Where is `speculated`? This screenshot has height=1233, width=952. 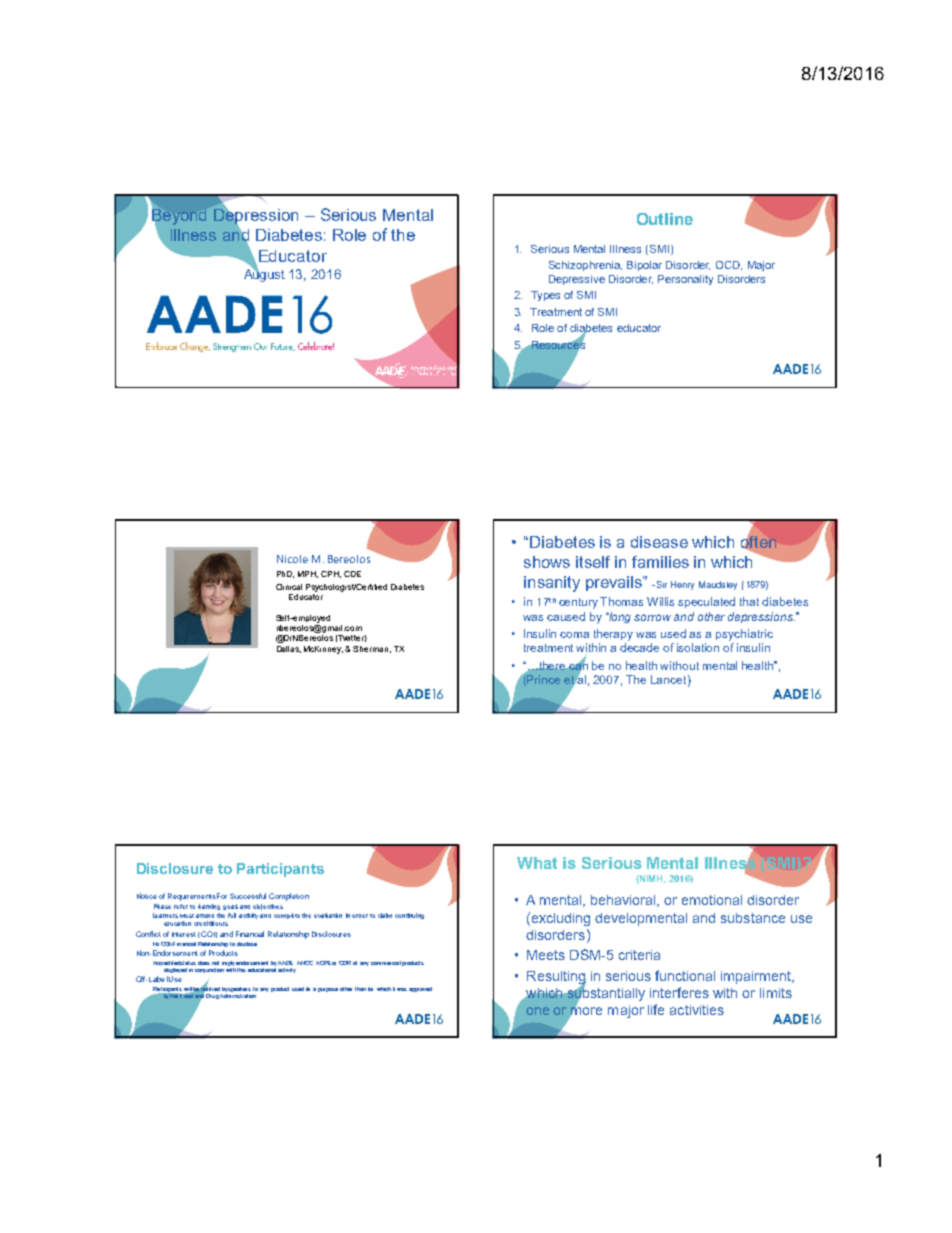
speculated is located at coordinates (706, 602).
